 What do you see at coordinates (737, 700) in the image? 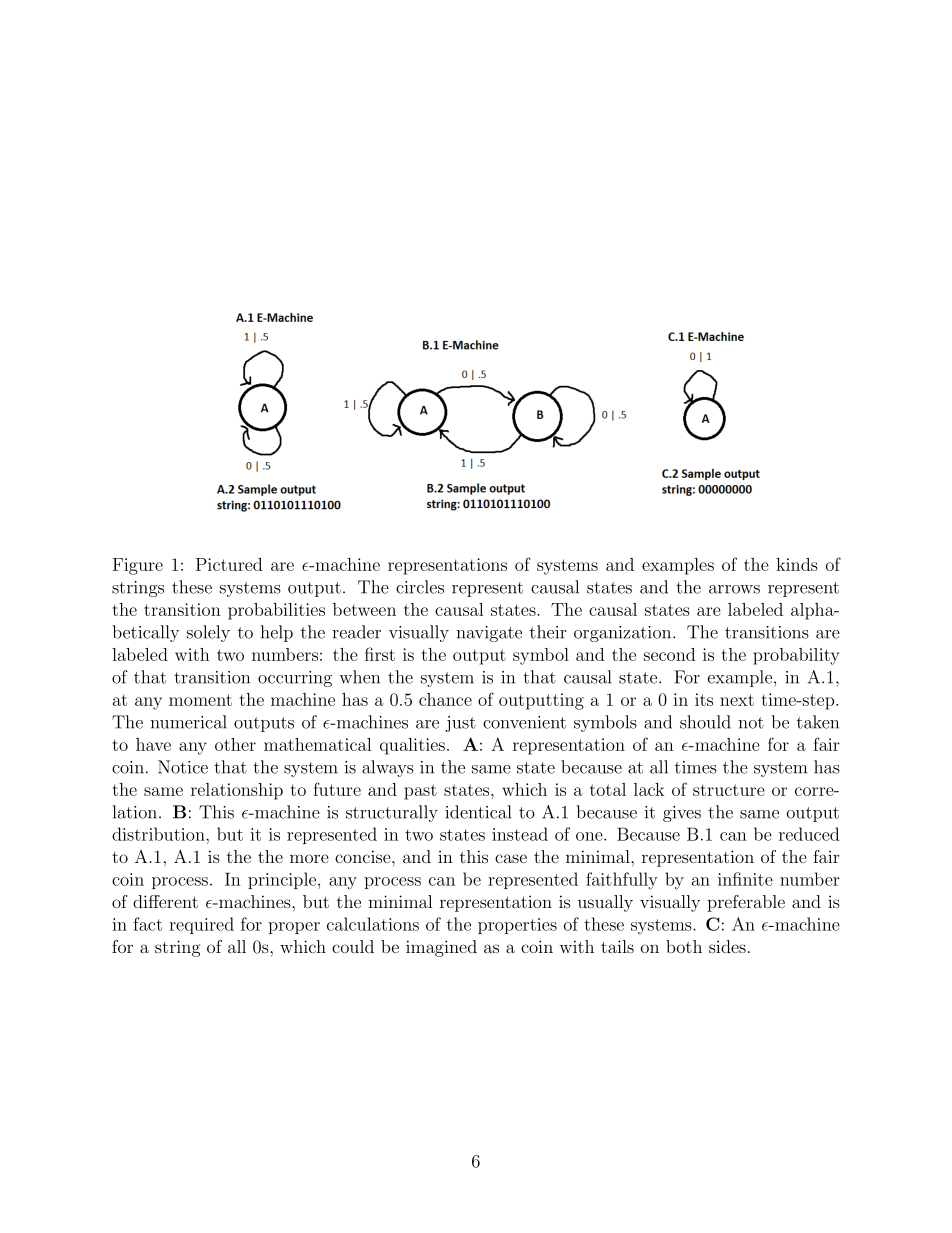
I see `next` at bounding box center [737, 700].
